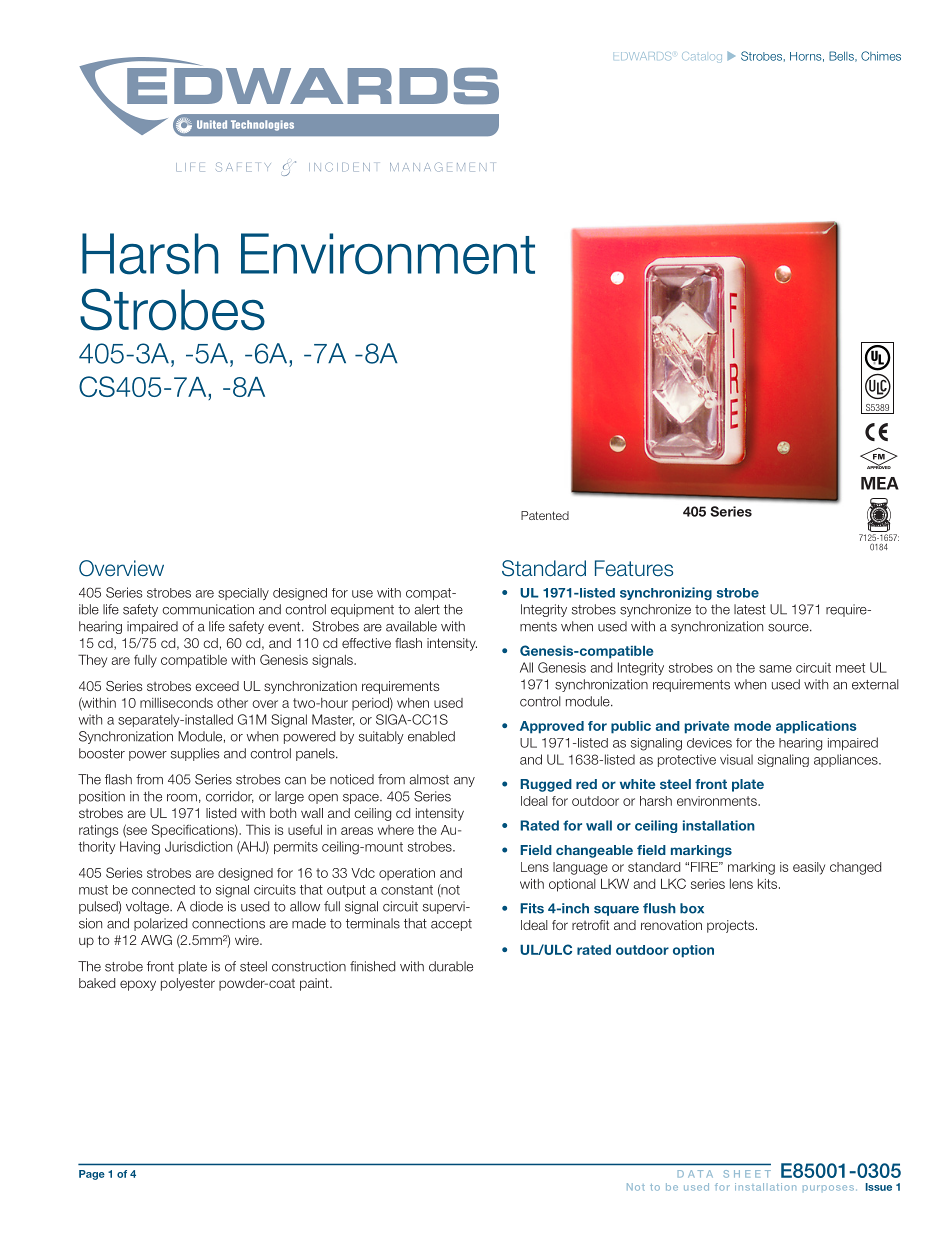 The image size is (952, 1233). What do you see at coordinates (545, 515) in the screenshot?
I see `Patented` at bounding box center [545, 515].
